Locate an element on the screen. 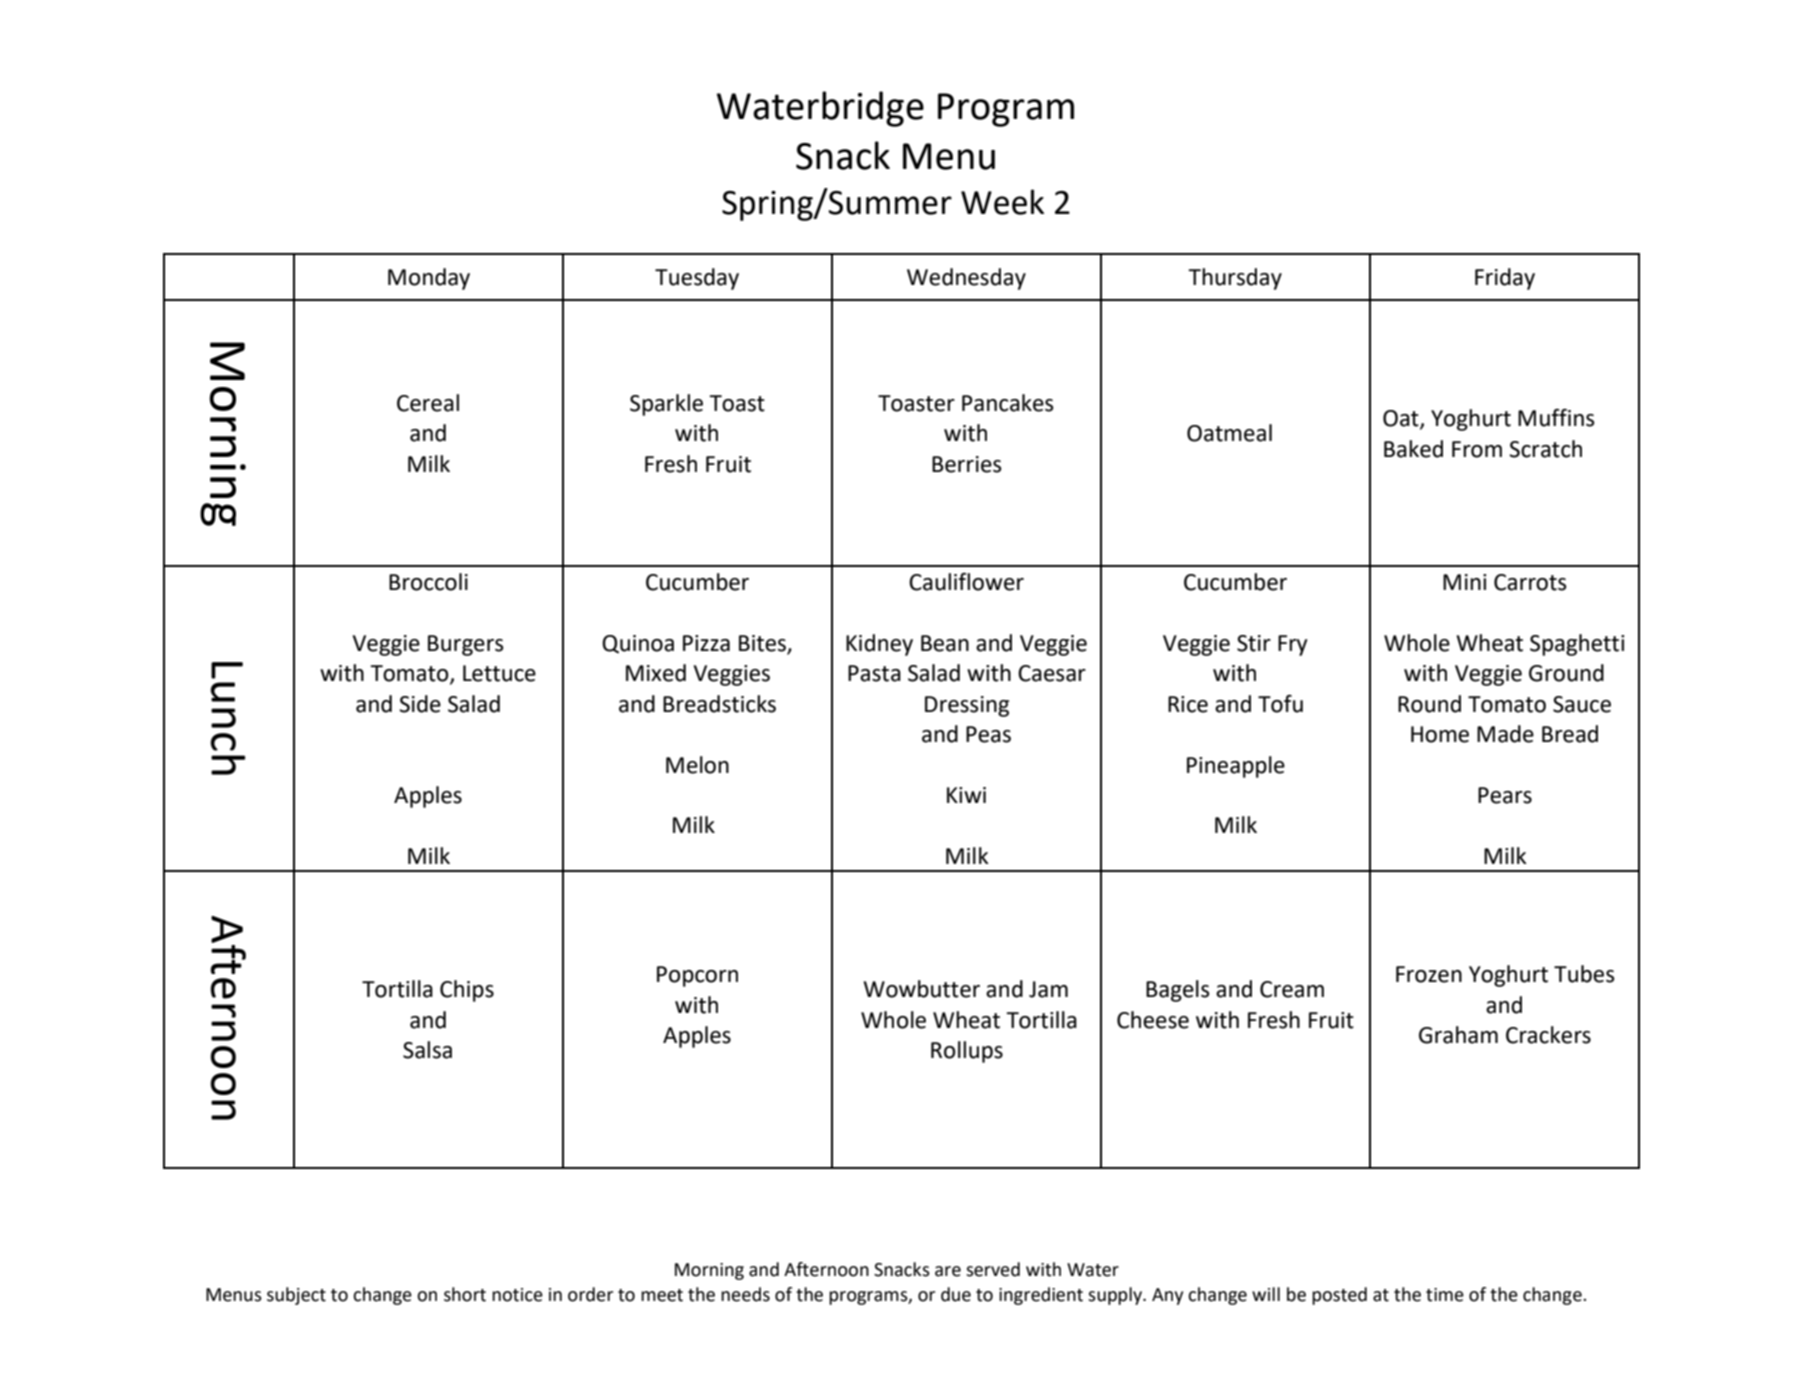  Home is located at coordinates (1440, 734).
